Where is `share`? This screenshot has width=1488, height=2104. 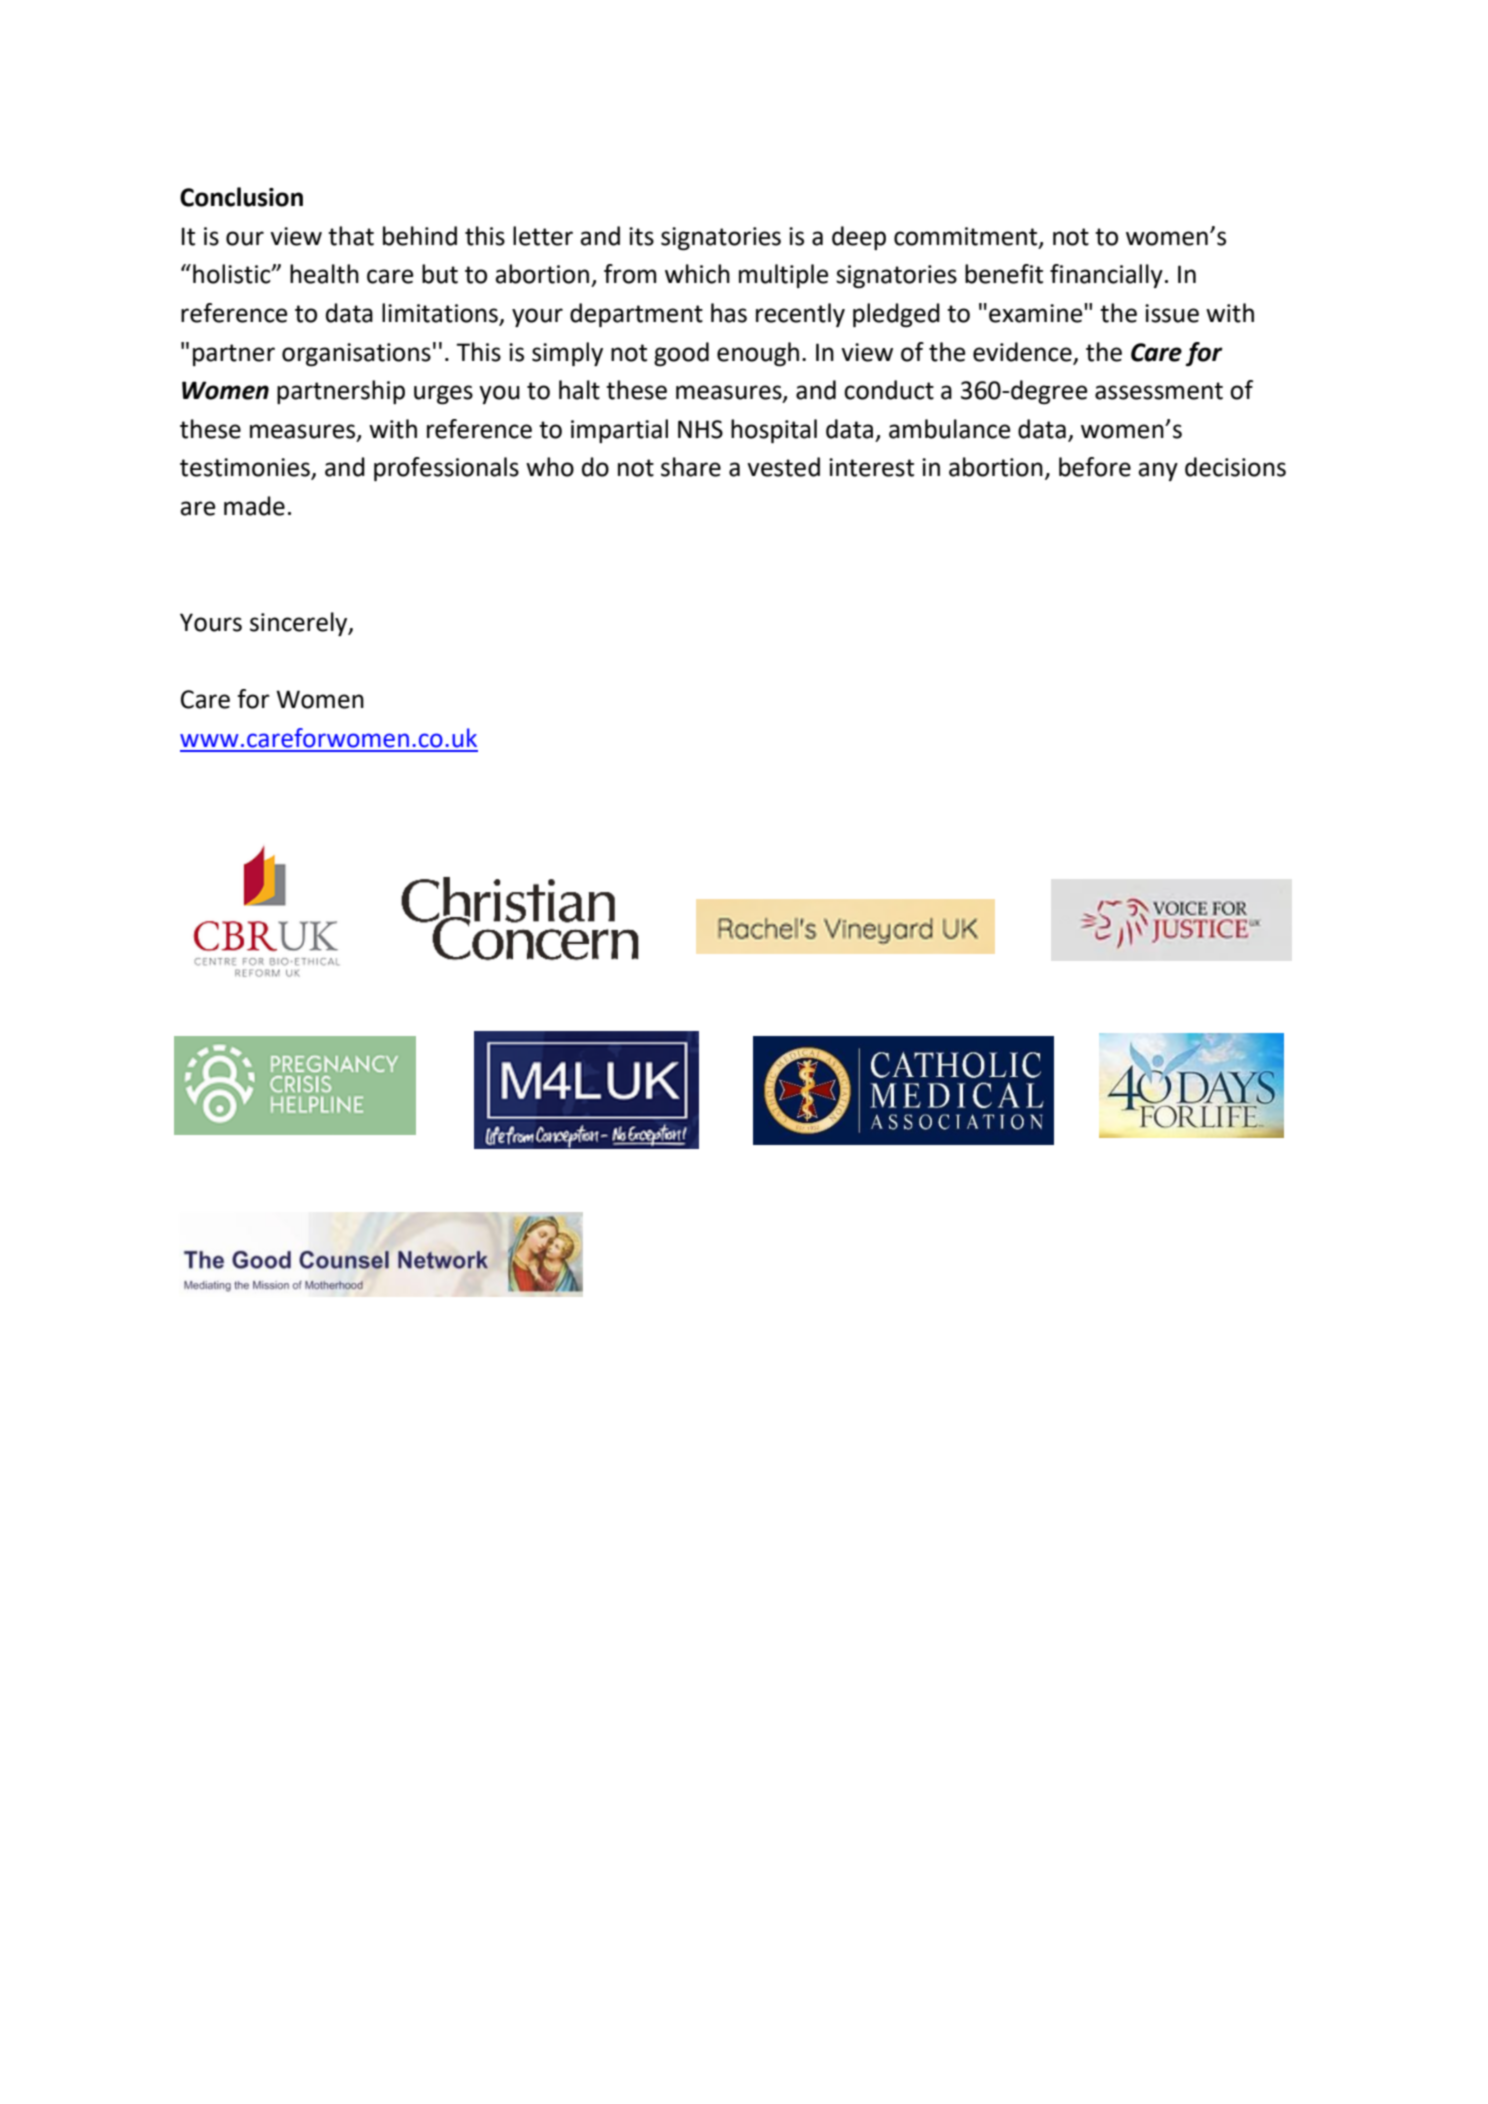
share is located at coordinates (691, 467).
